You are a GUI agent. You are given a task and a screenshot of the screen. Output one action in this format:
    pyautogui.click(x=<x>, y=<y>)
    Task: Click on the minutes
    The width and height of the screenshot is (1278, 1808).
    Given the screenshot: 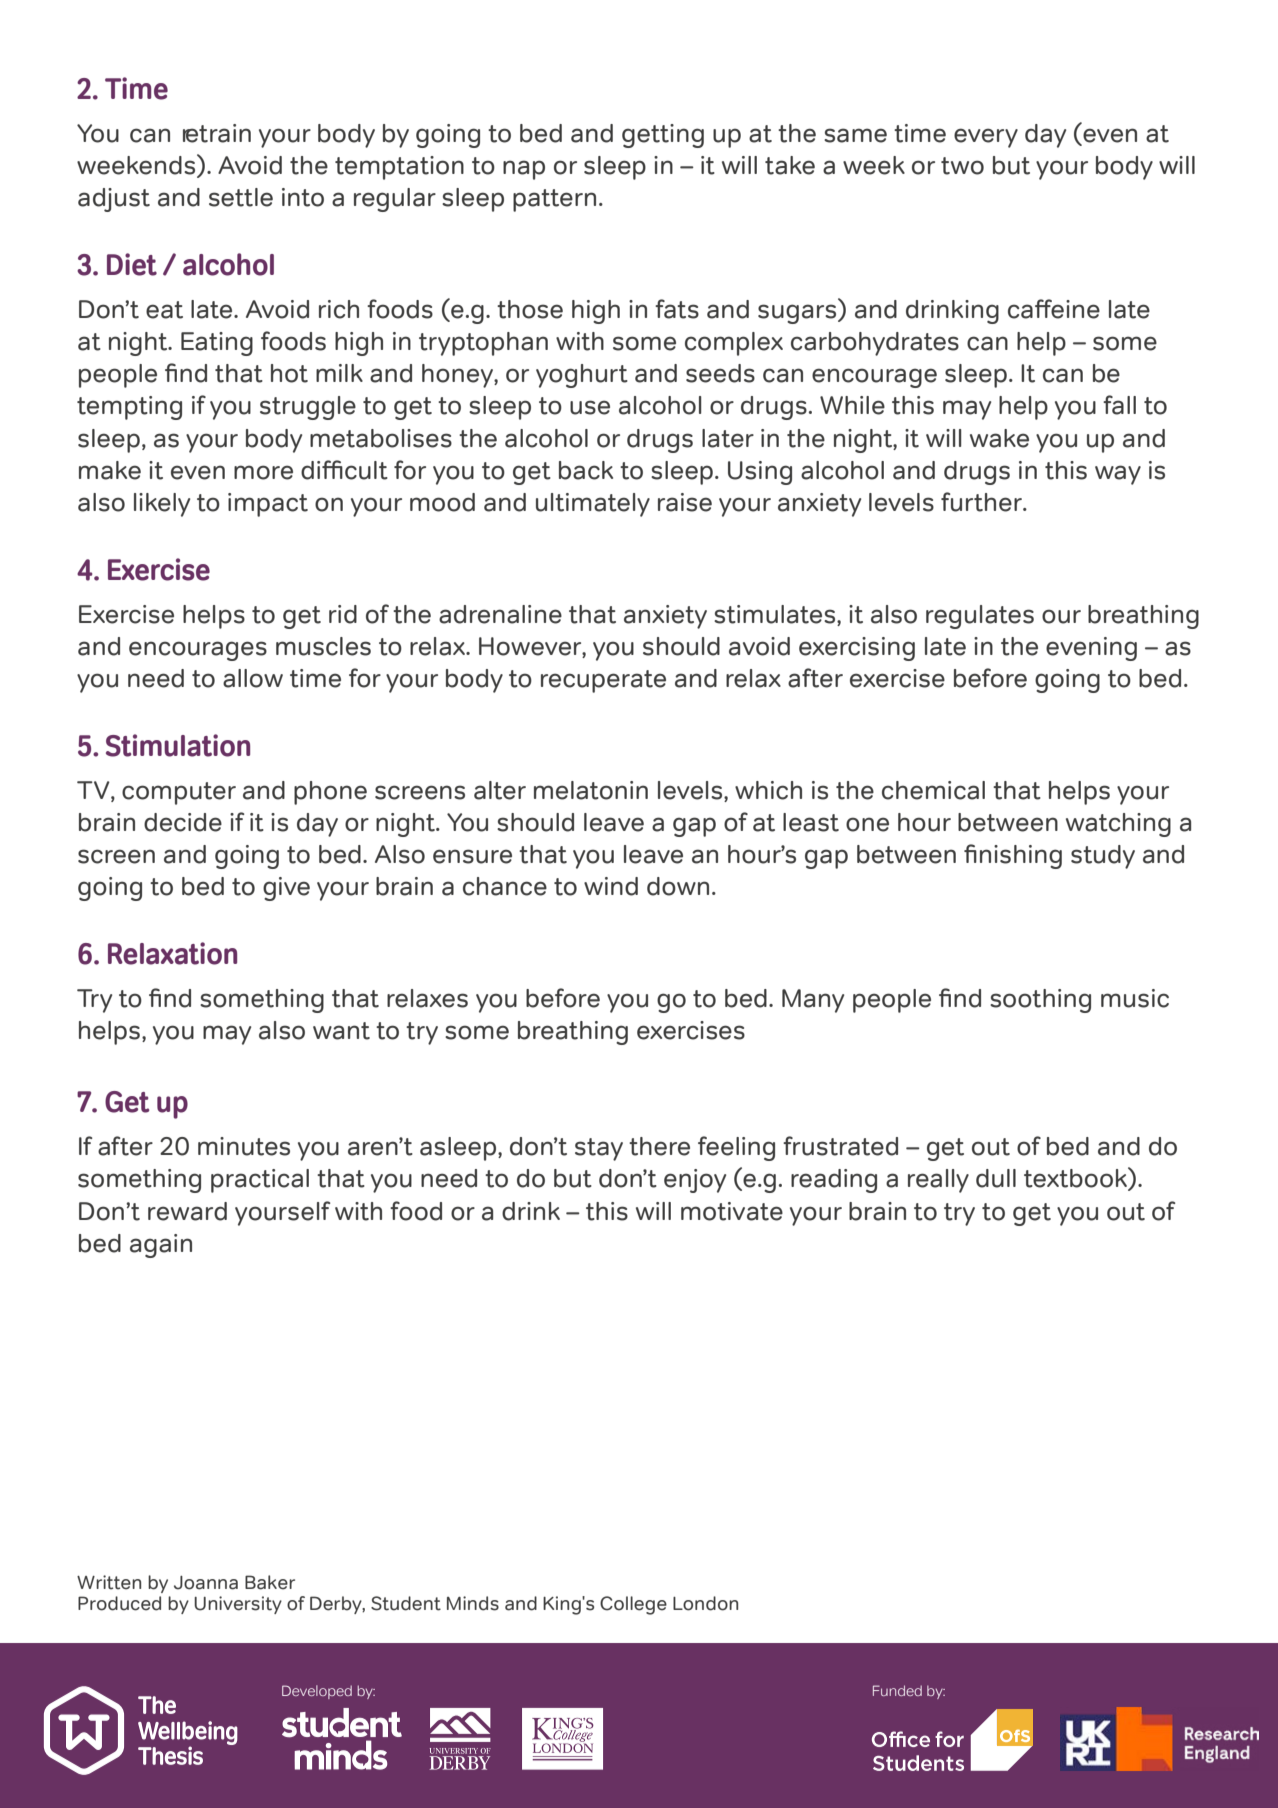 What is the action you would take?
    pyautogui.click(x=244, y=1146)
